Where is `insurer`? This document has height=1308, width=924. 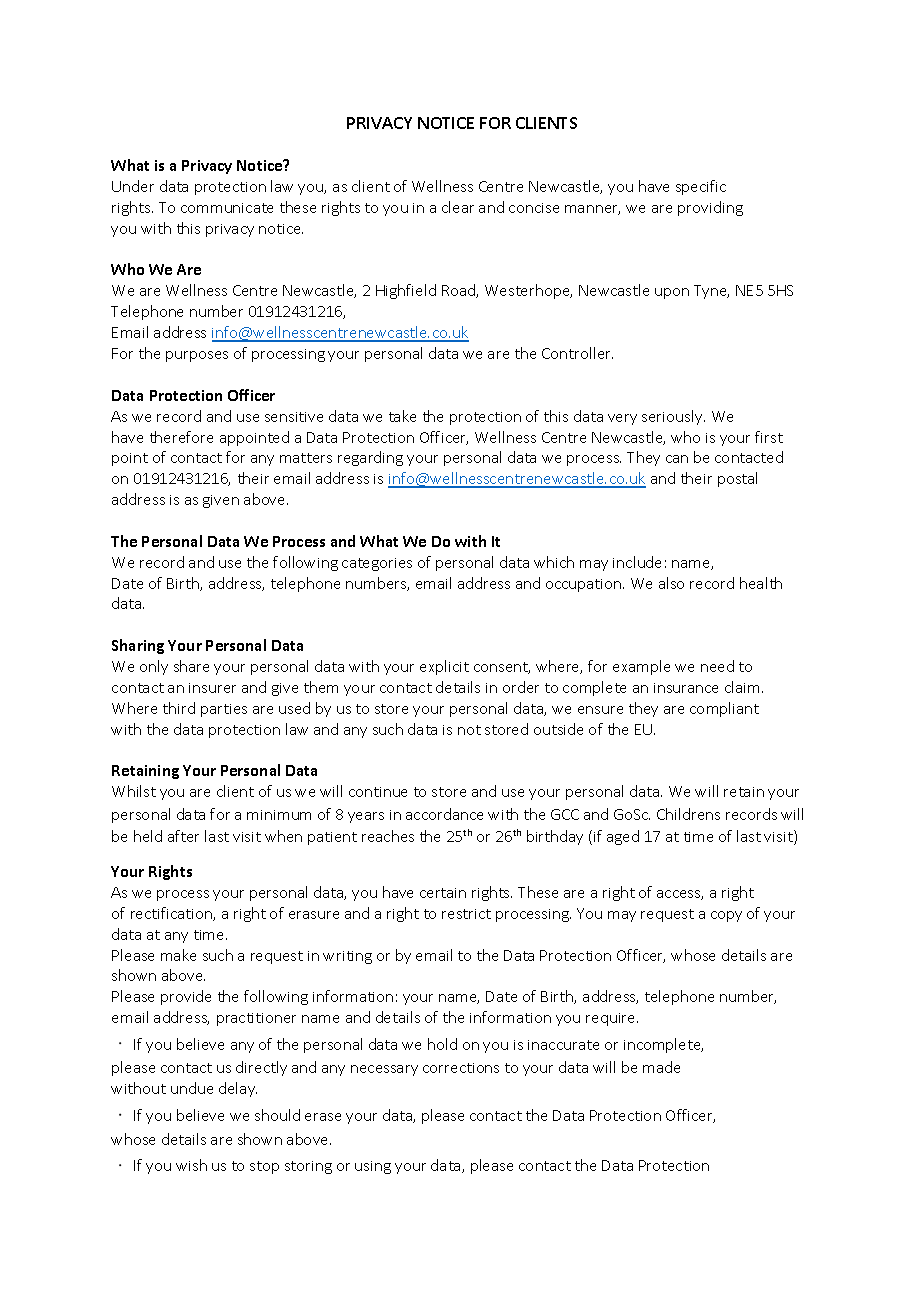
insurer is located at coordinates (212, 688).
